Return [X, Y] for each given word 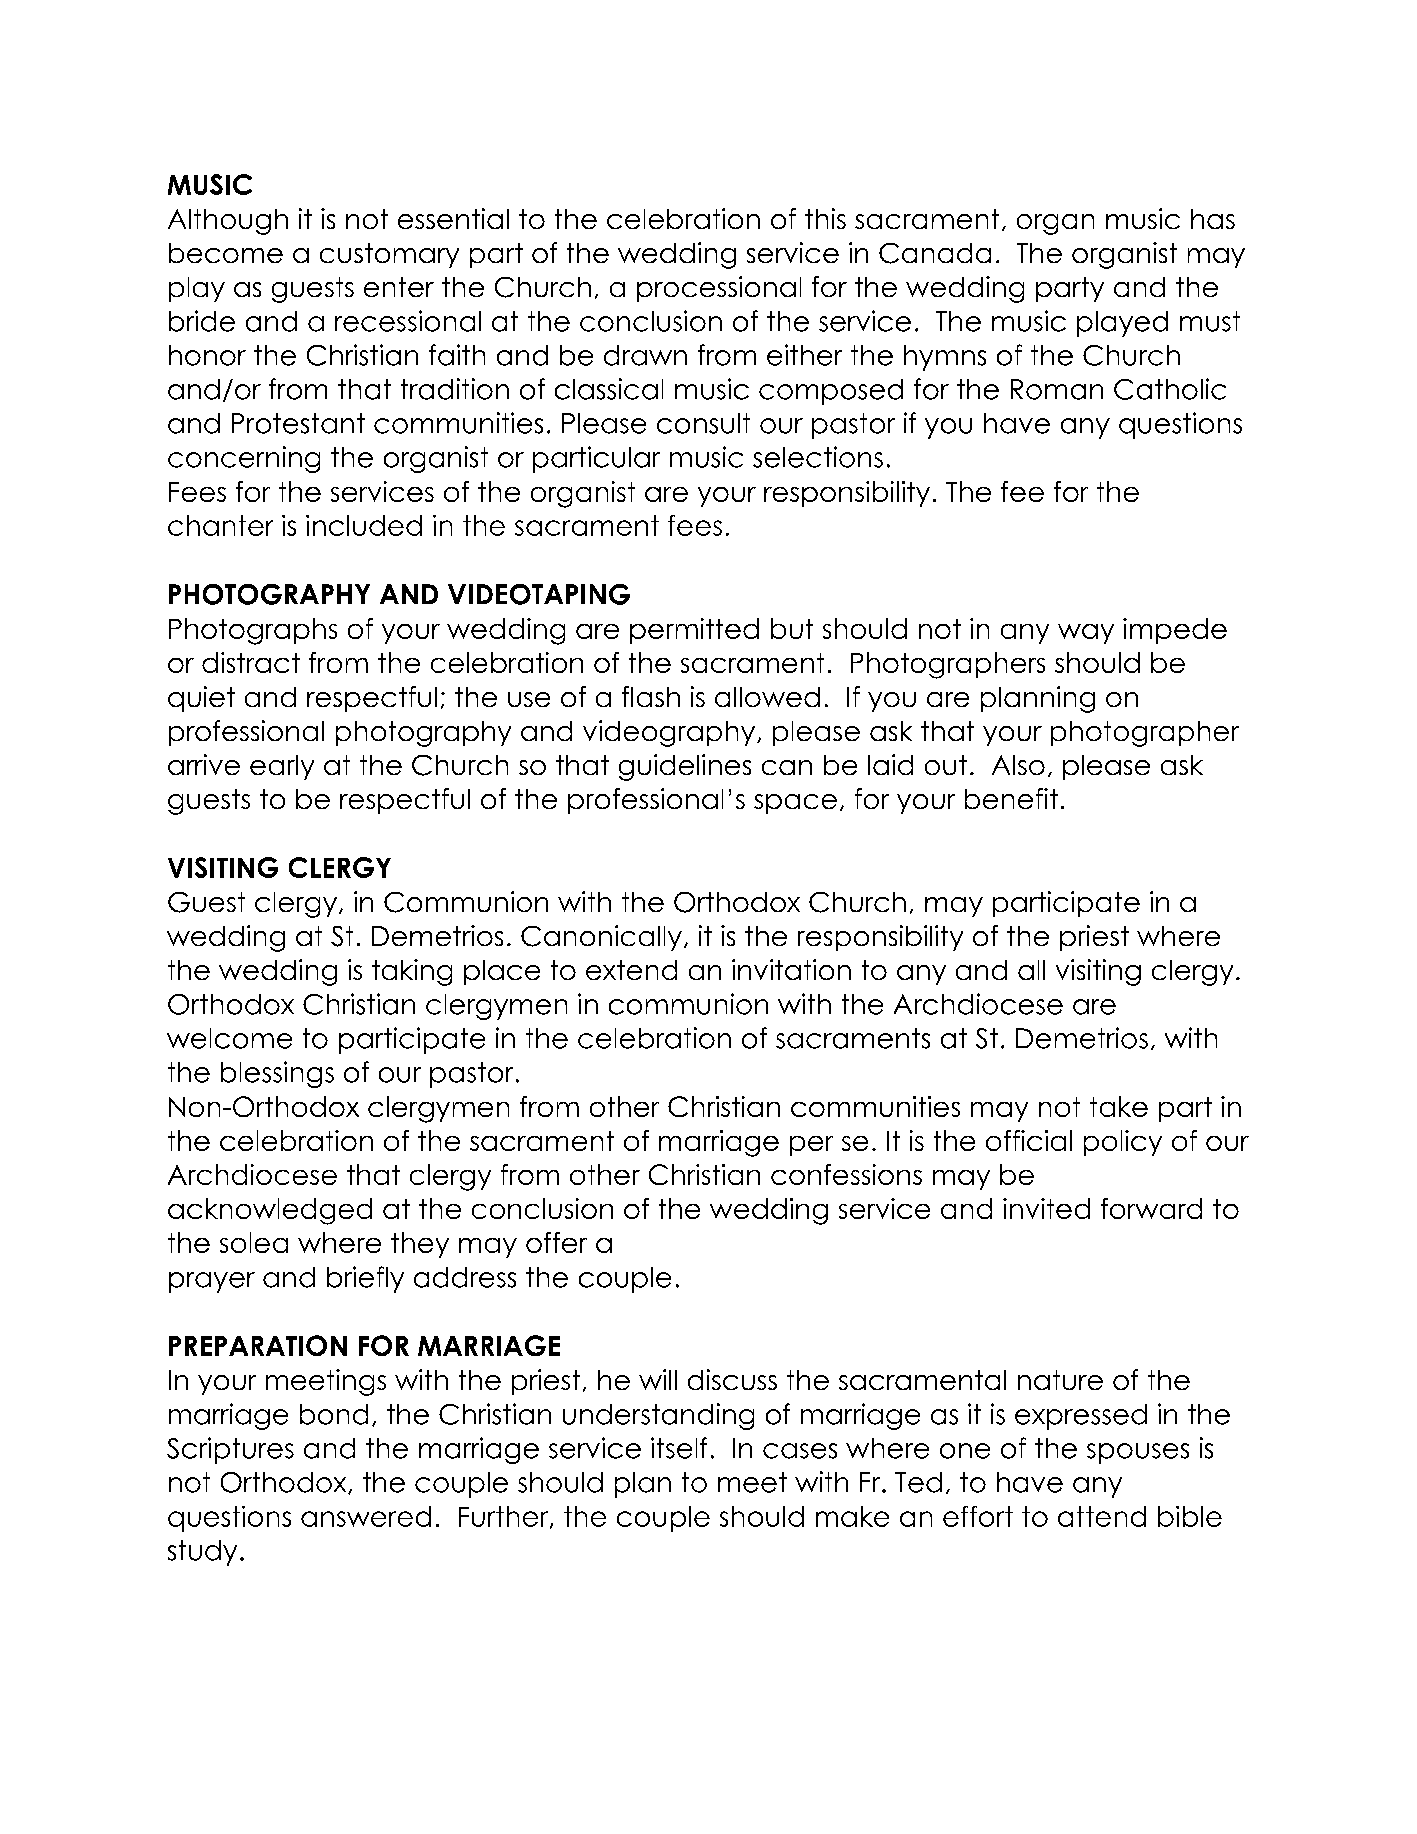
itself [679, 1448]
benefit [1011, 798]
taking [412, 972]
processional [719, 289]
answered [366, 1516]
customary [389, 255]
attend [1102, 1516]
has [1213, 219]
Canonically [601, 938]
